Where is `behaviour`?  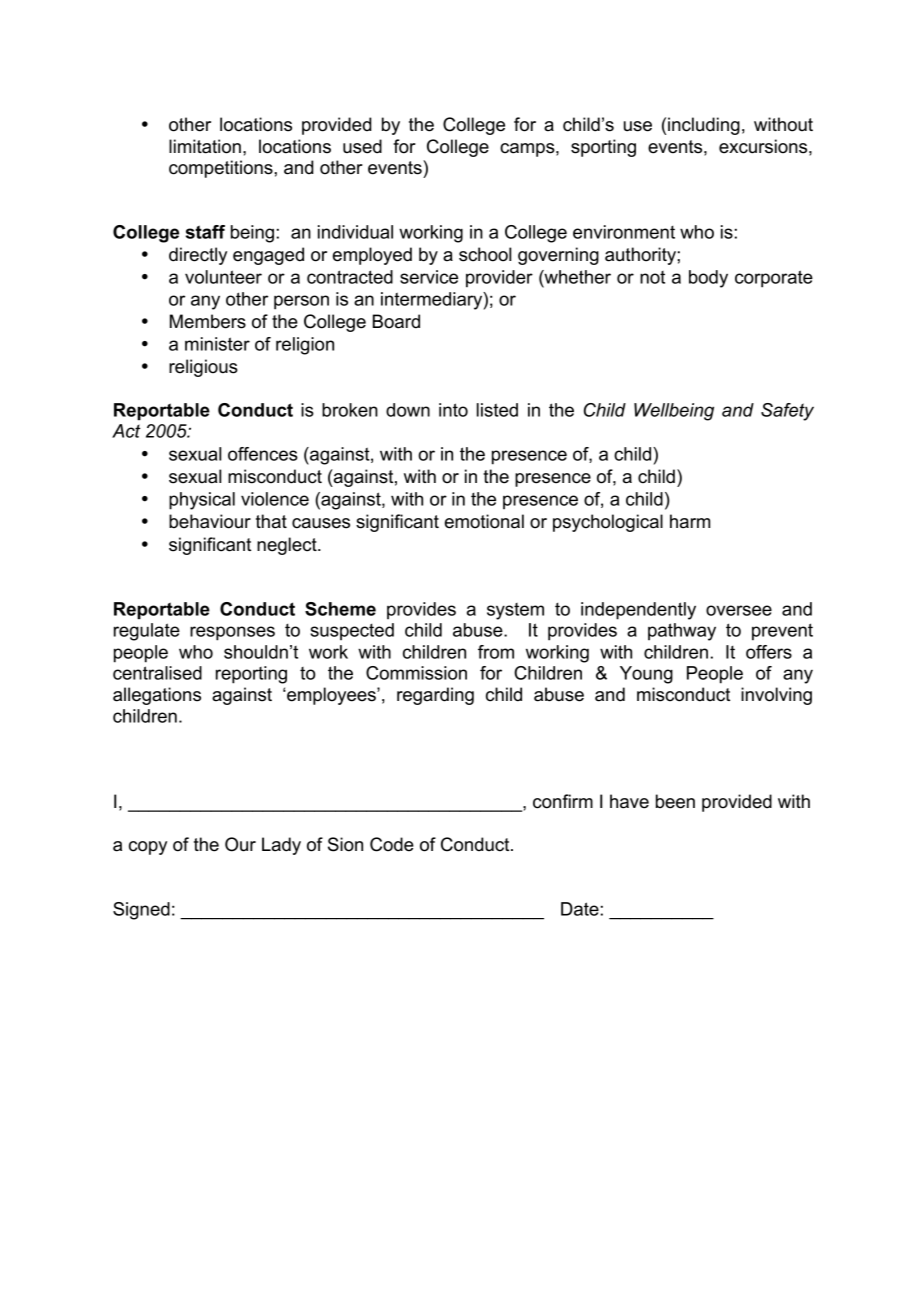 behaviour is located at coordinates (210, 521).
